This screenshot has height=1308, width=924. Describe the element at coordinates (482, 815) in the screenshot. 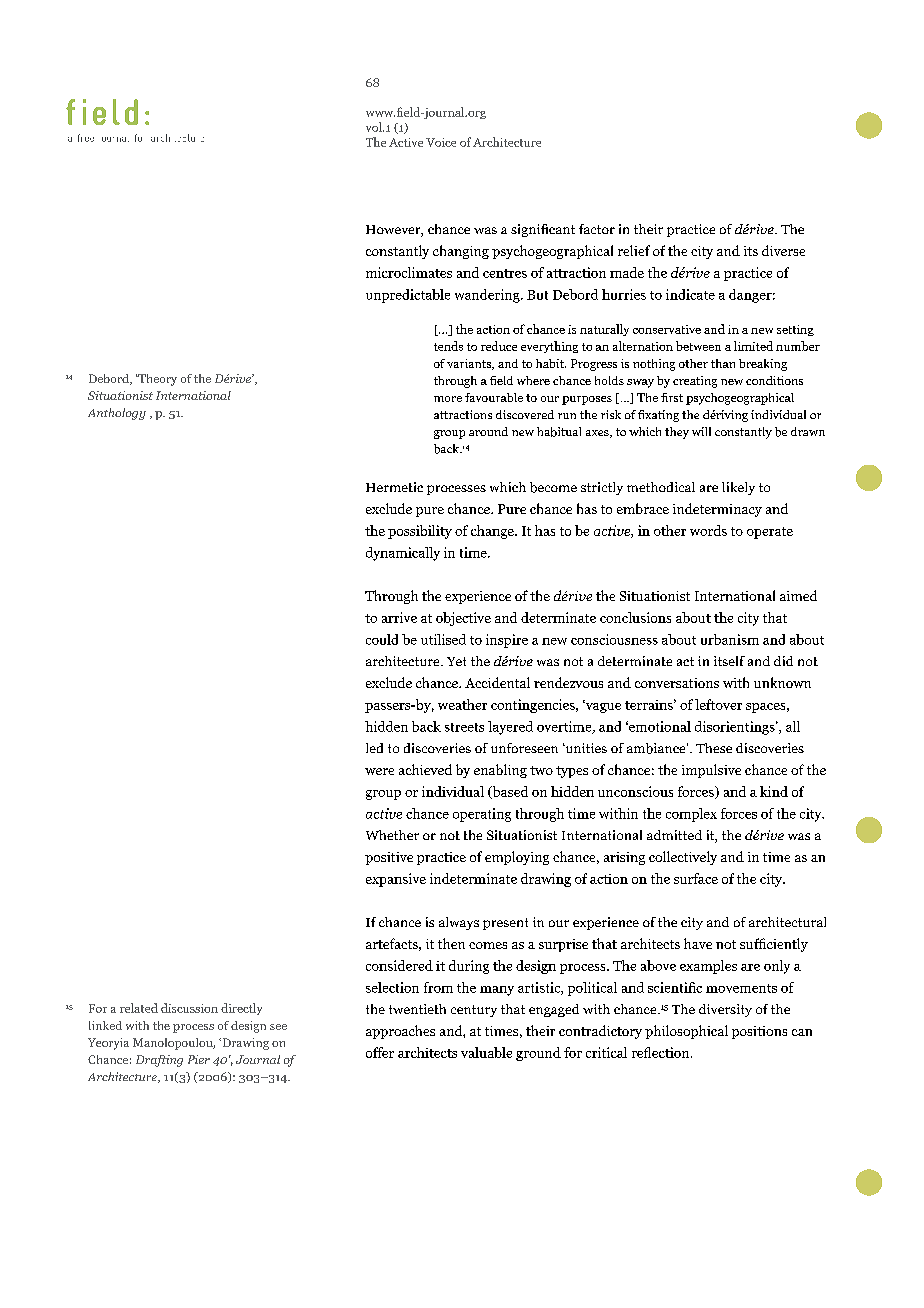

I see `operating` at that location.
